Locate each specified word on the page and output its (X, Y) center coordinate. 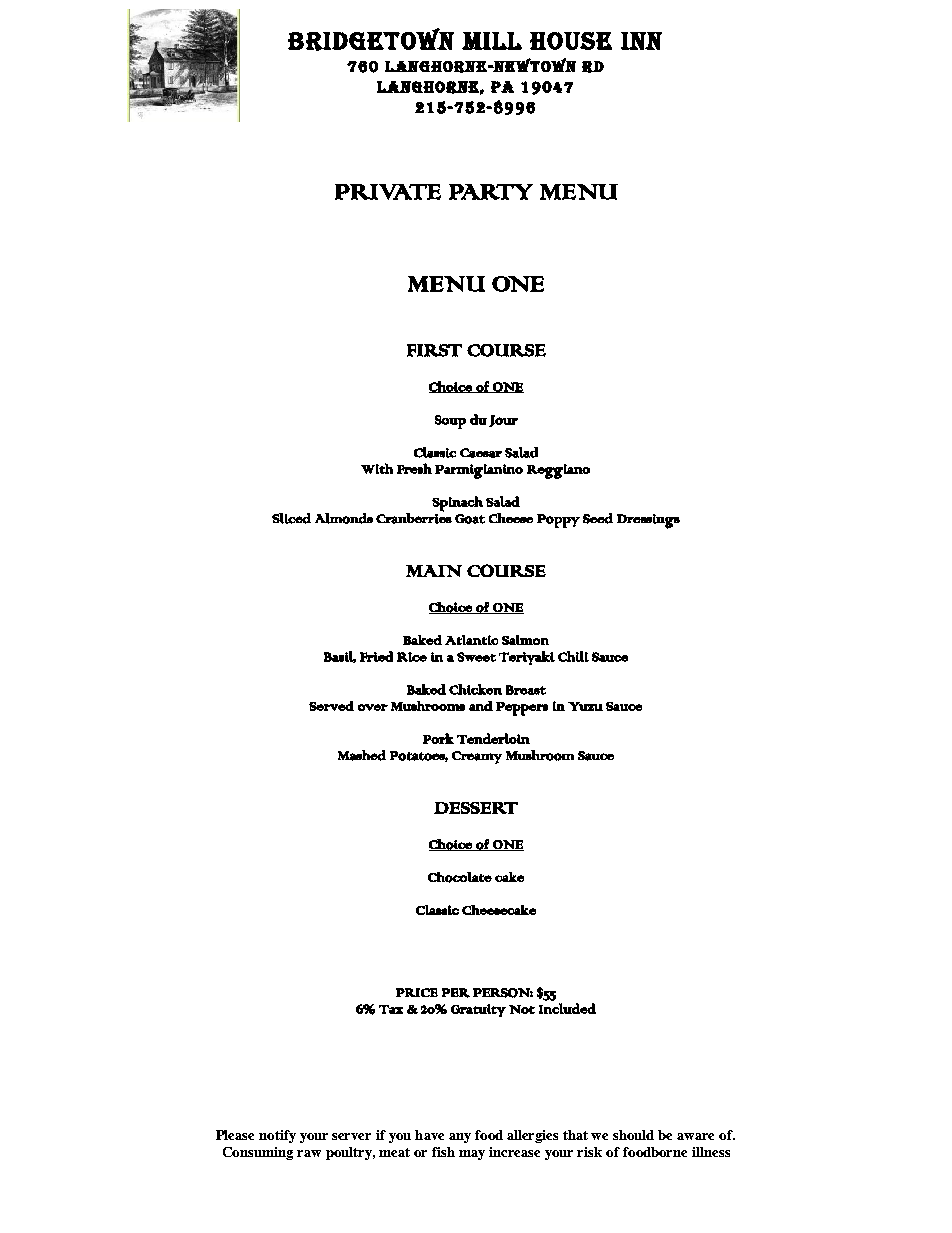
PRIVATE (388, 192)
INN (641, 41)
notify (277, 1136)
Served (331, 706)
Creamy (477, 757)
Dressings (648, 521)
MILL (492, 41)
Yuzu (585, 706)
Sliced (291, 518)
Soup (450, 422)
